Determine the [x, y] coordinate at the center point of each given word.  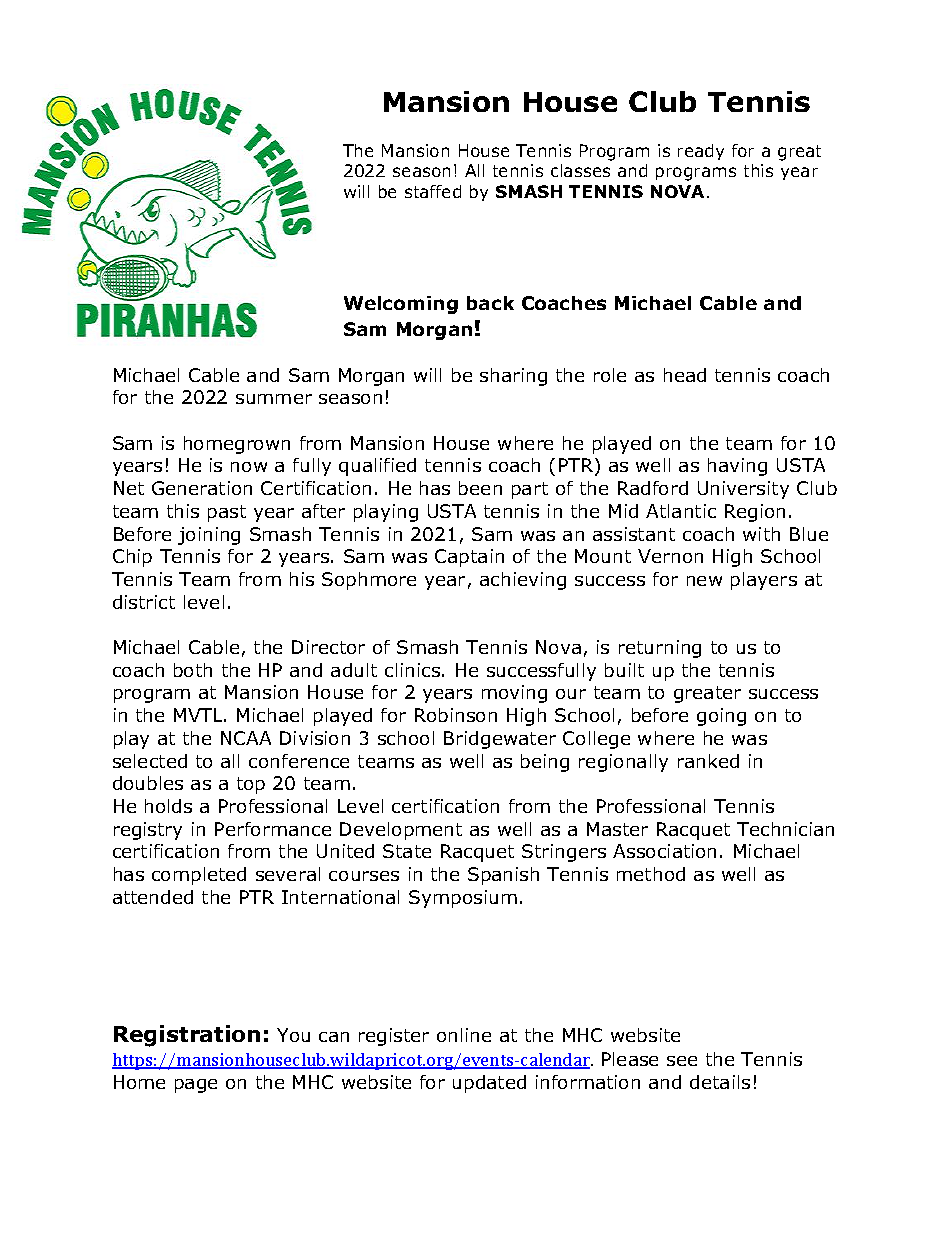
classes [580, 170]
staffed [433, 191]
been [480, 488]
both [193, 670]
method [651, 874]
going [721, 717]
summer [274, 399]
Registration [187, 1036]
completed [199, 876]
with [761, 534]
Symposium [463, 899]
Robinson [456, 715]
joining [209, 536]
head [685, 375]
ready [701, 152]
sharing [513, 377]
